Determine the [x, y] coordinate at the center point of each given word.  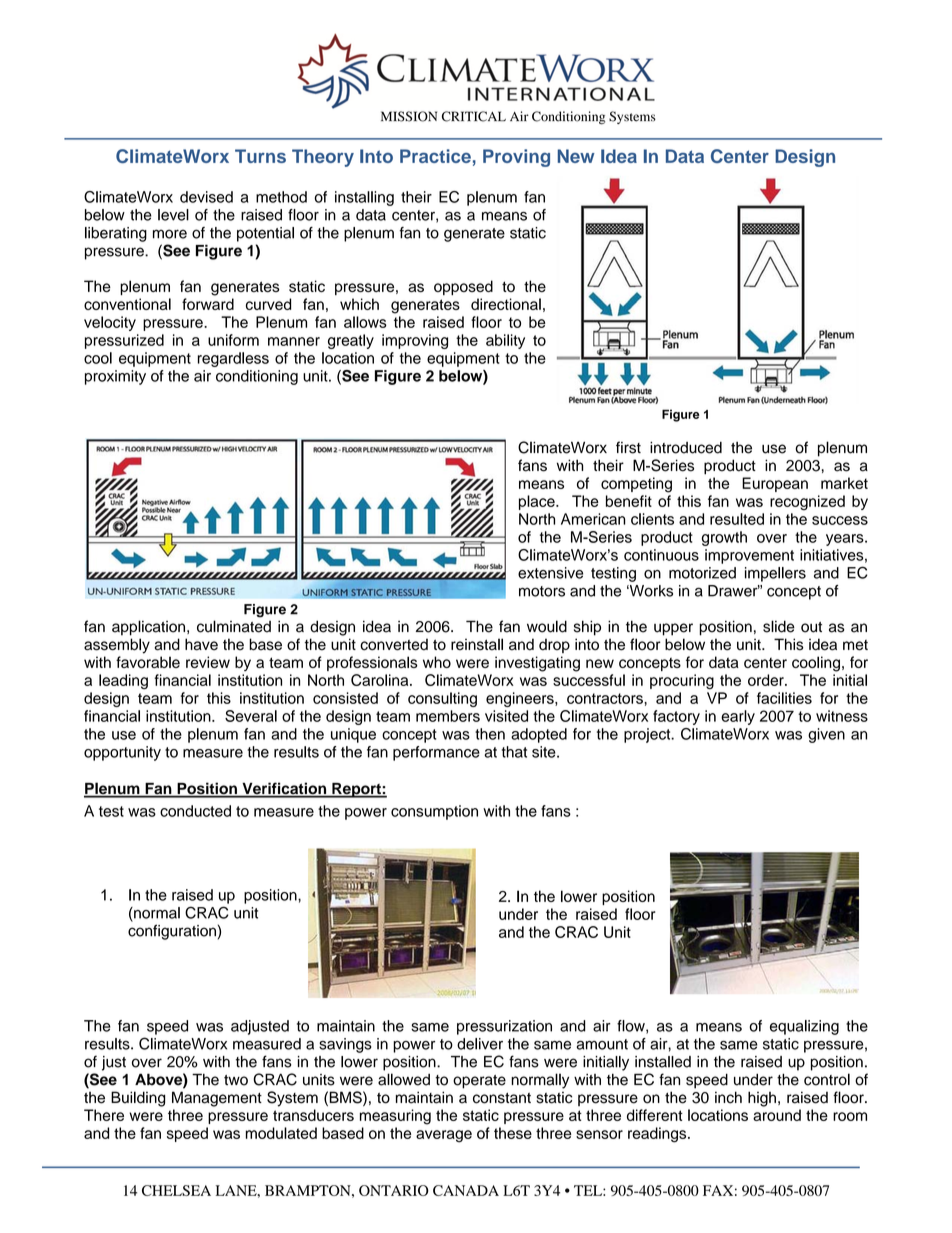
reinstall [477, 644]
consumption [434, 812]
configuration [172, 932]
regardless [233, 359]
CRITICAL [474, 116]
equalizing [804, 1027]
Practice [435, 156]
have [201, 644]
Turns [260, 156]
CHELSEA [176, 1190]
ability [505, 341]
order [767, 680]
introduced [686, 448]
